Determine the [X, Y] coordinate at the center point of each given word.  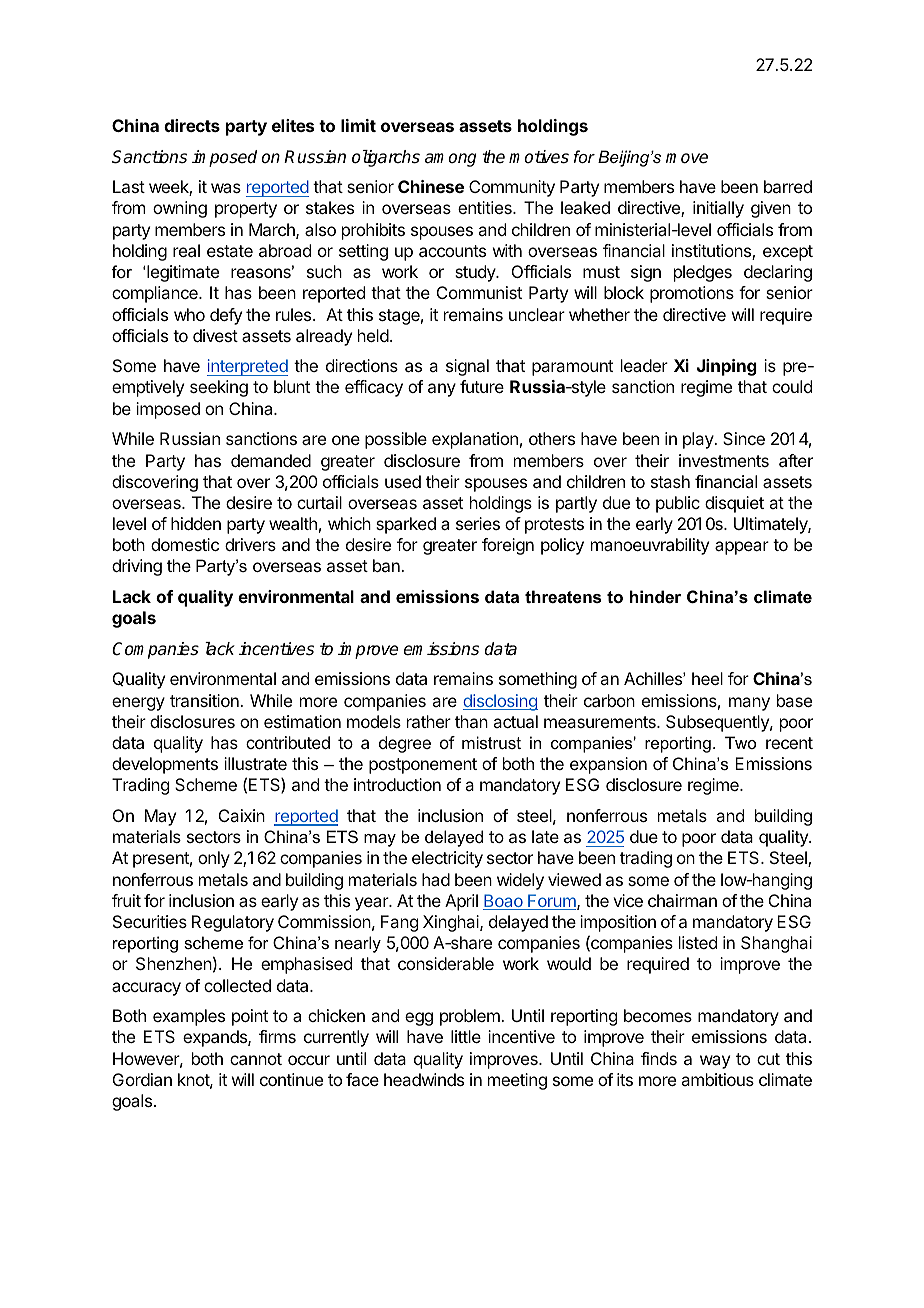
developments [165, 765]
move [687, 158]
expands [216, 1038]
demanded [271, 460]
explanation [475, 440]
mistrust [491, 742]
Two [740, 742]
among [450, 160]
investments [724, 460]
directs [192, 125]
